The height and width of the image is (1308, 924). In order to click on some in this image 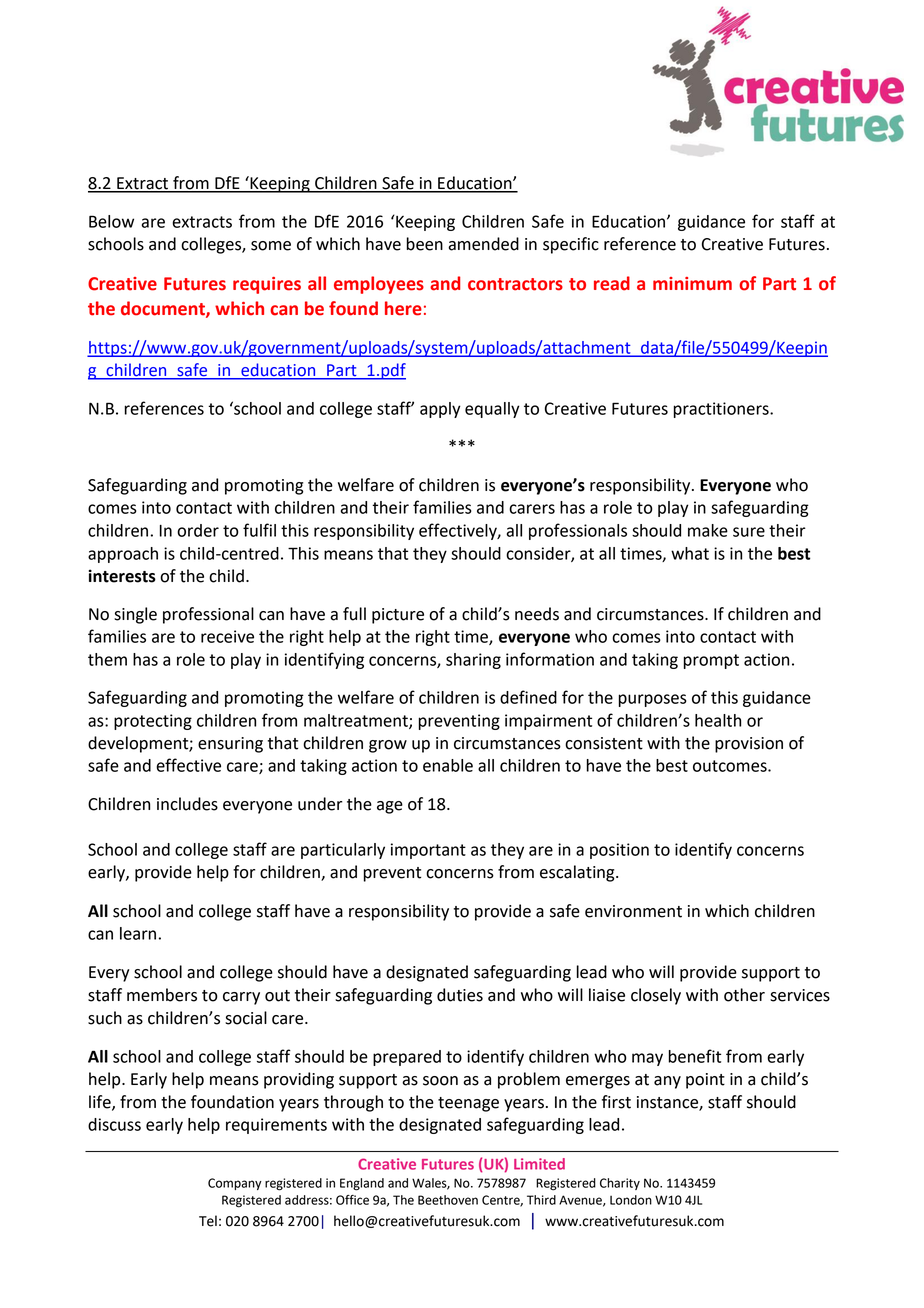, I will do `click(271, 246)`.
